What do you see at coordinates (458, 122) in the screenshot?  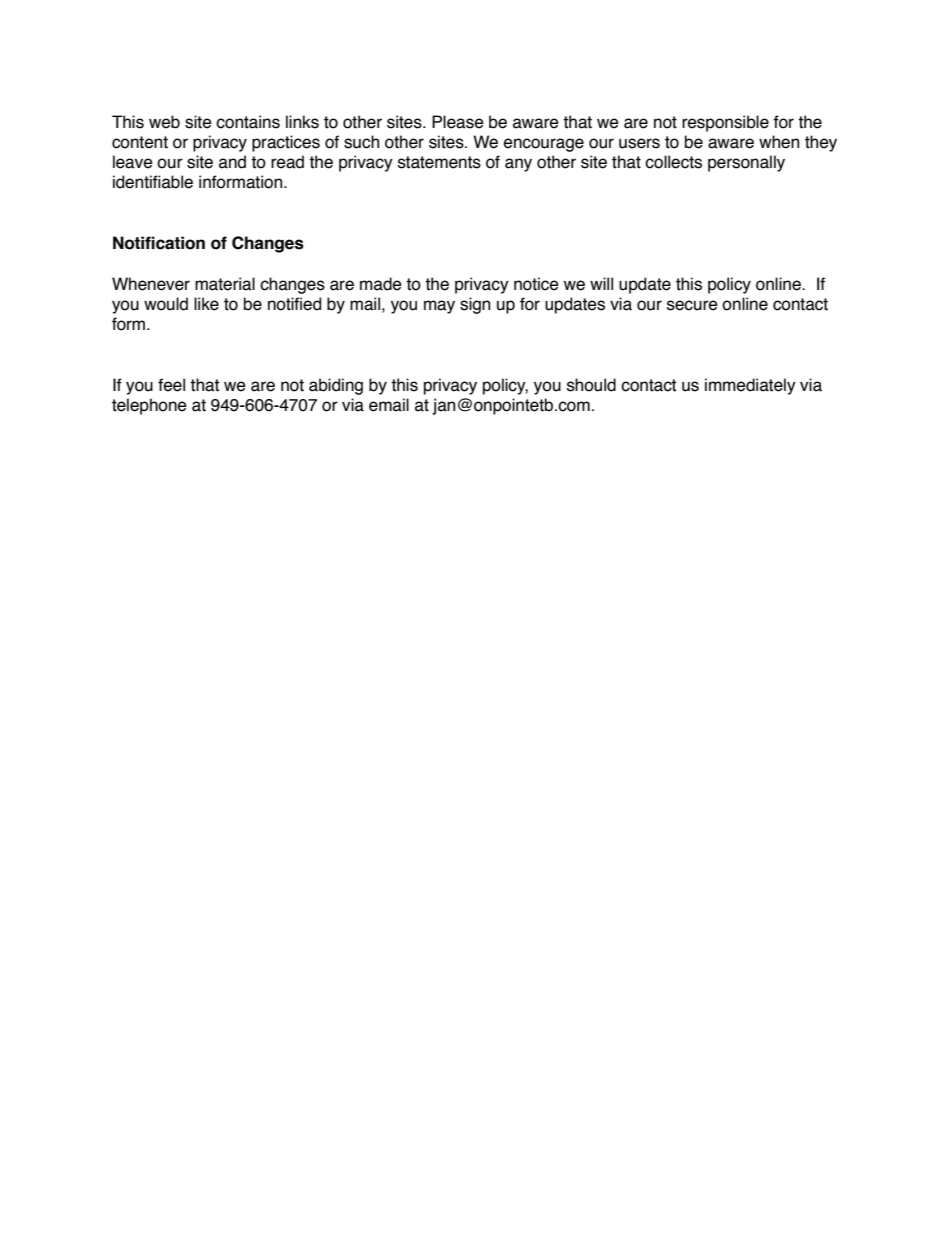 I see `Please` at bounding box center [458, 122].
